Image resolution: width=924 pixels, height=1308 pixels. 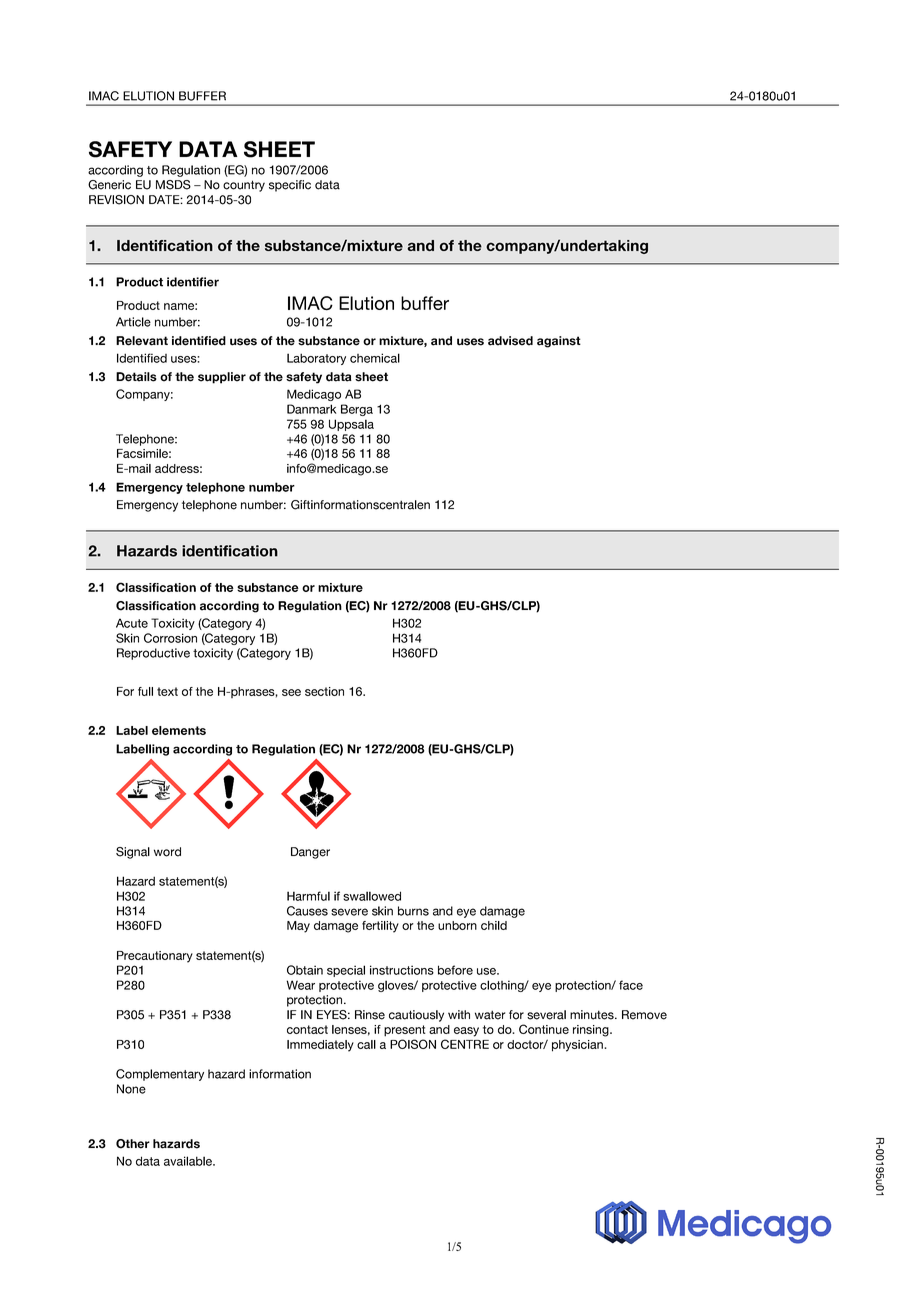 What do you see at coordinates (189, 1161) in the document?
I see `available` at bounding box center [189, 1161].
